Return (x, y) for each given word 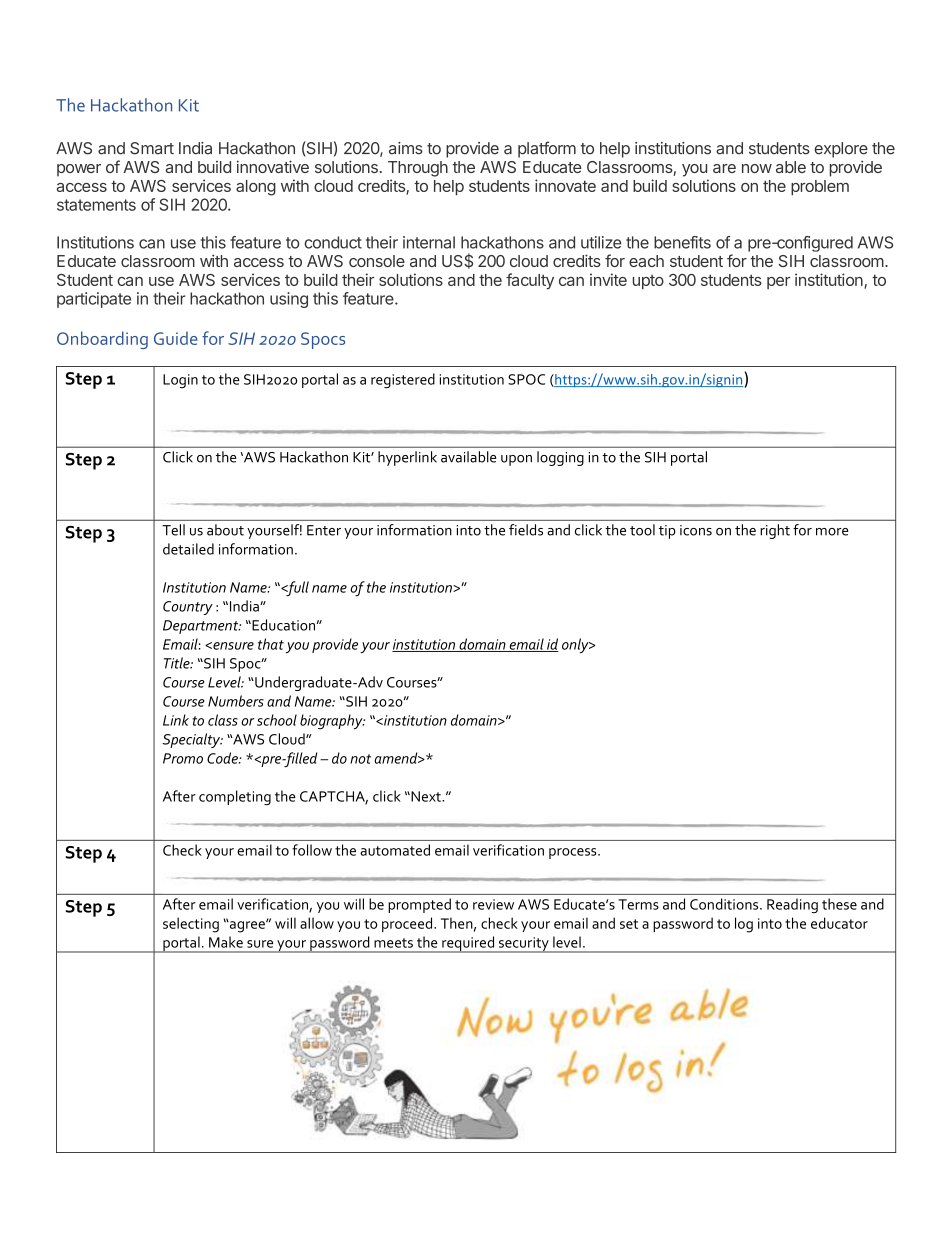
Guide (176, 338)
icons (696, 530)
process (574, 853)
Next (426, 796)
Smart (152, 148)
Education (283, 625)
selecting (191, 925)
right (775, 531)
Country (188, 608)
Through (418, 169)
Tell (173, 530)
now (757, 168)
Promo (183, 758)
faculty (530, 281)
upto (648, 282)
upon (516, 460)
